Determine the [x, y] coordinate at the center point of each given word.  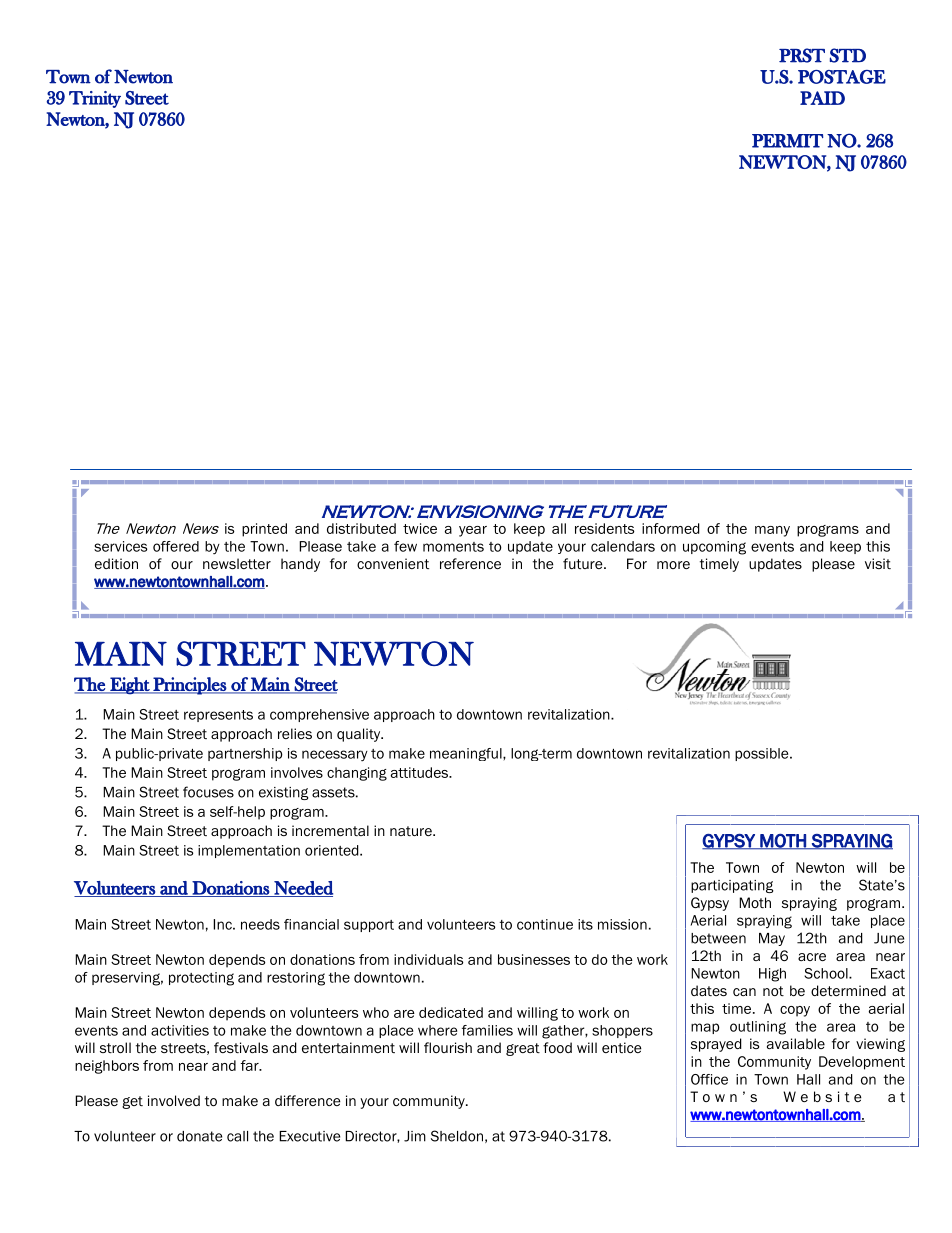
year [473, 531]
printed [264, 530]
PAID [822, 98]
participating [732, 886]
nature [412, 831]
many [772, 531]
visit [878, 563]
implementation [249, 851]
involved [174, 1100]
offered [176, 546]
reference [470, 563]
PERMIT [787, 141]
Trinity [95, 99]
